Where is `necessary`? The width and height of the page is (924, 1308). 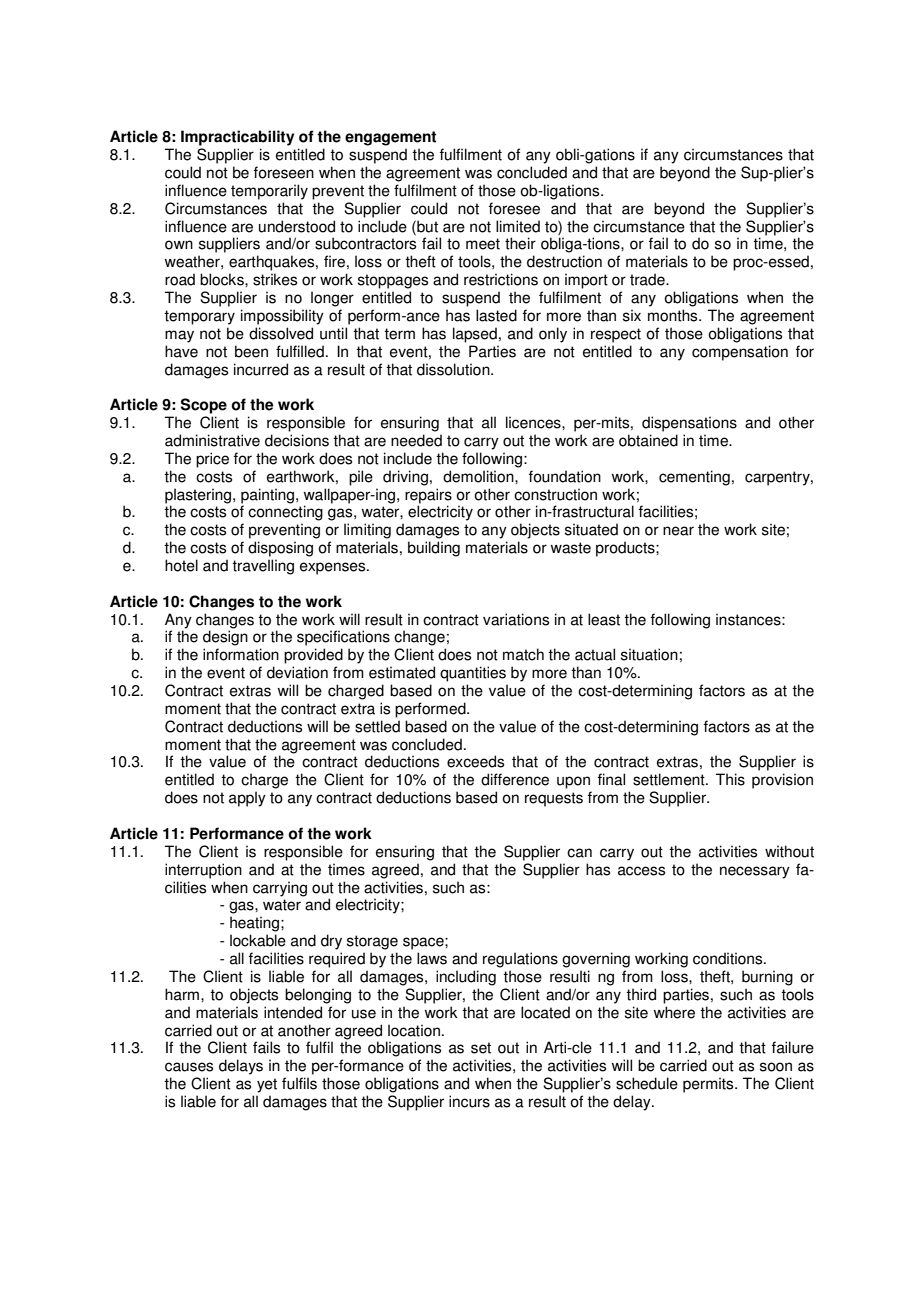 necessary is located at coordinates (755, 872).
